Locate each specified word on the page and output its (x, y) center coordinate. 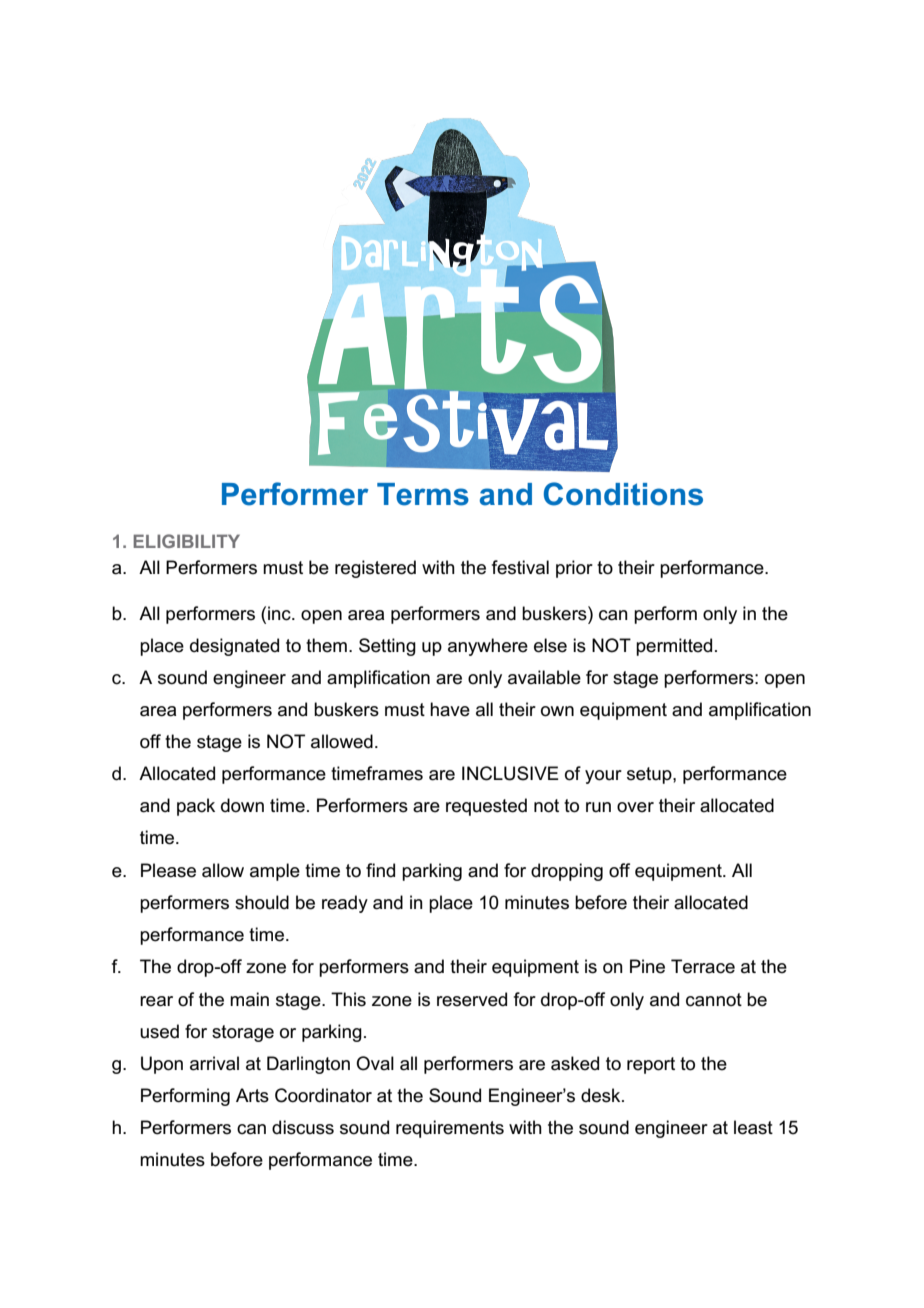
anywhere (488, 647)
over (635, 807)
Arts (252, 1095)
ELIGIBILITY (186, 541)
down (242, 805)
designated (234, 647)
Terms (423, 494)
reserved (472, 999)
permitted (674, 647)
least (753, 1127)
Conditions (623, 494)
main (249, 999)
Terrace (703, 966)
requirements (450, 1129)
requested (486, 807)
